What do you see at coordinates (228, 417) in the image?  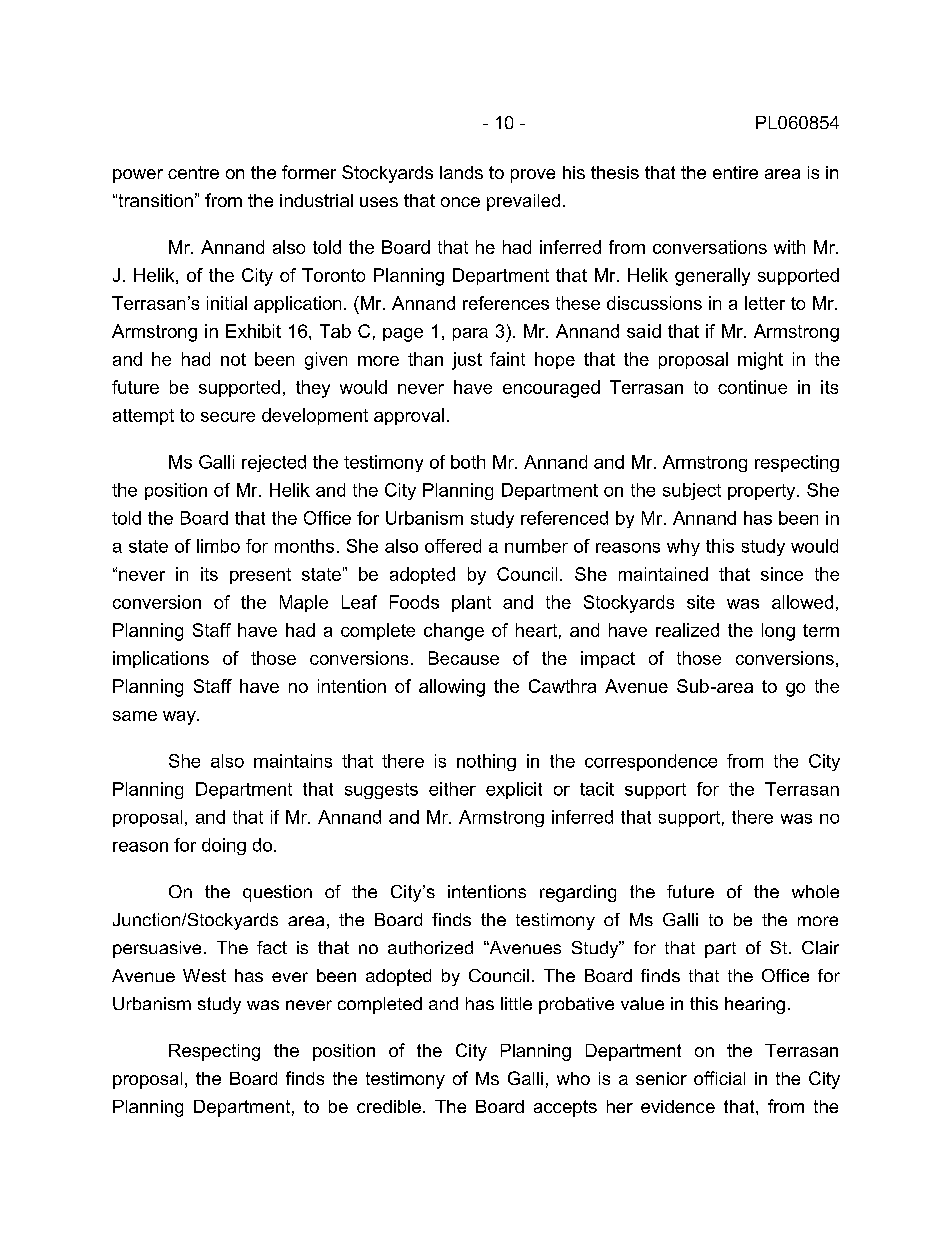 I see `secure` at bounding box center [228, 417].
